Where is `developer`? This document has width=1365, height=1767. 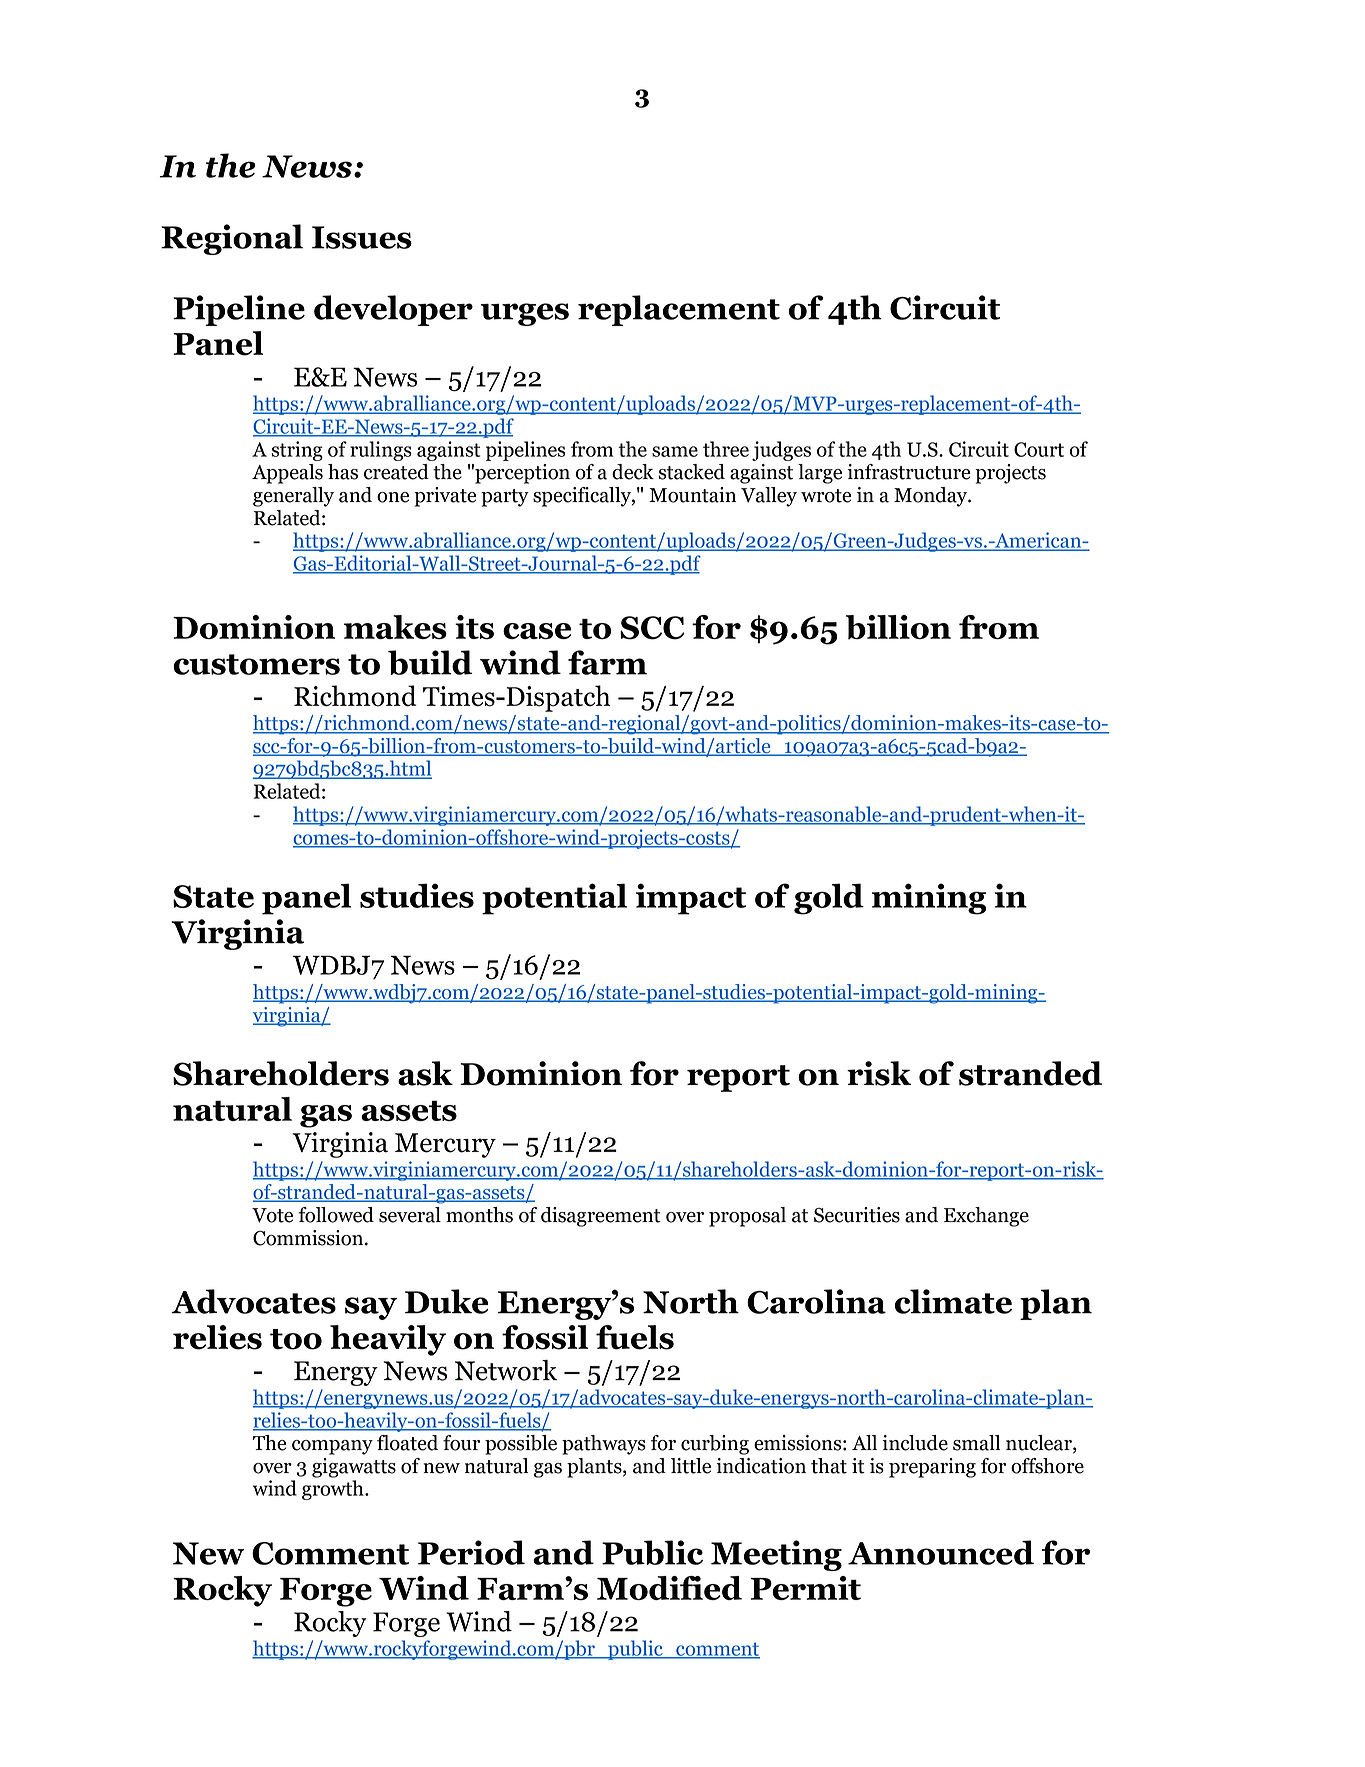 developer is located at coordinates (393, 310).
